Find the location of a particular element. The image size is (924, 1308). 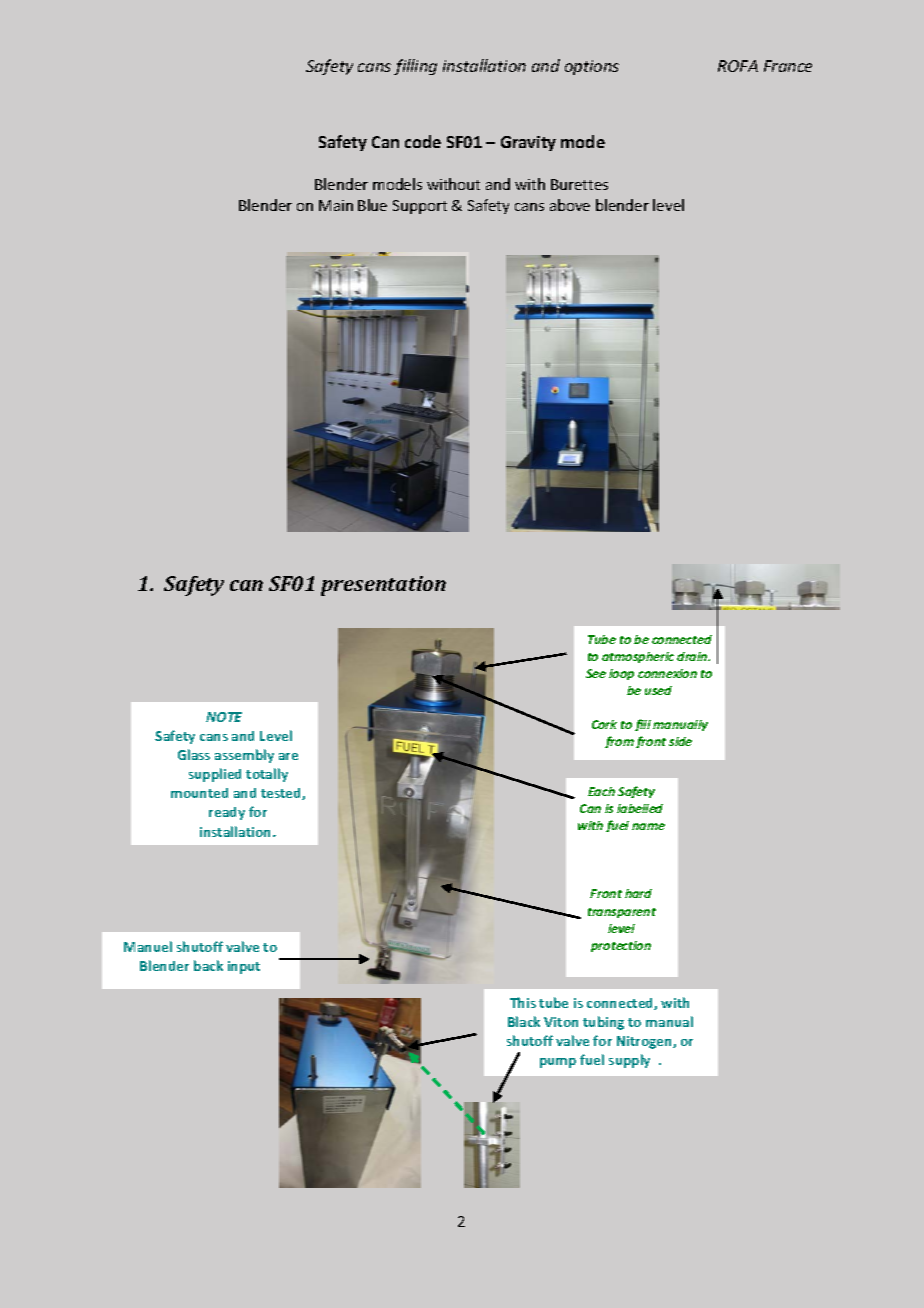

loop is located at coordinates (621, 674).
